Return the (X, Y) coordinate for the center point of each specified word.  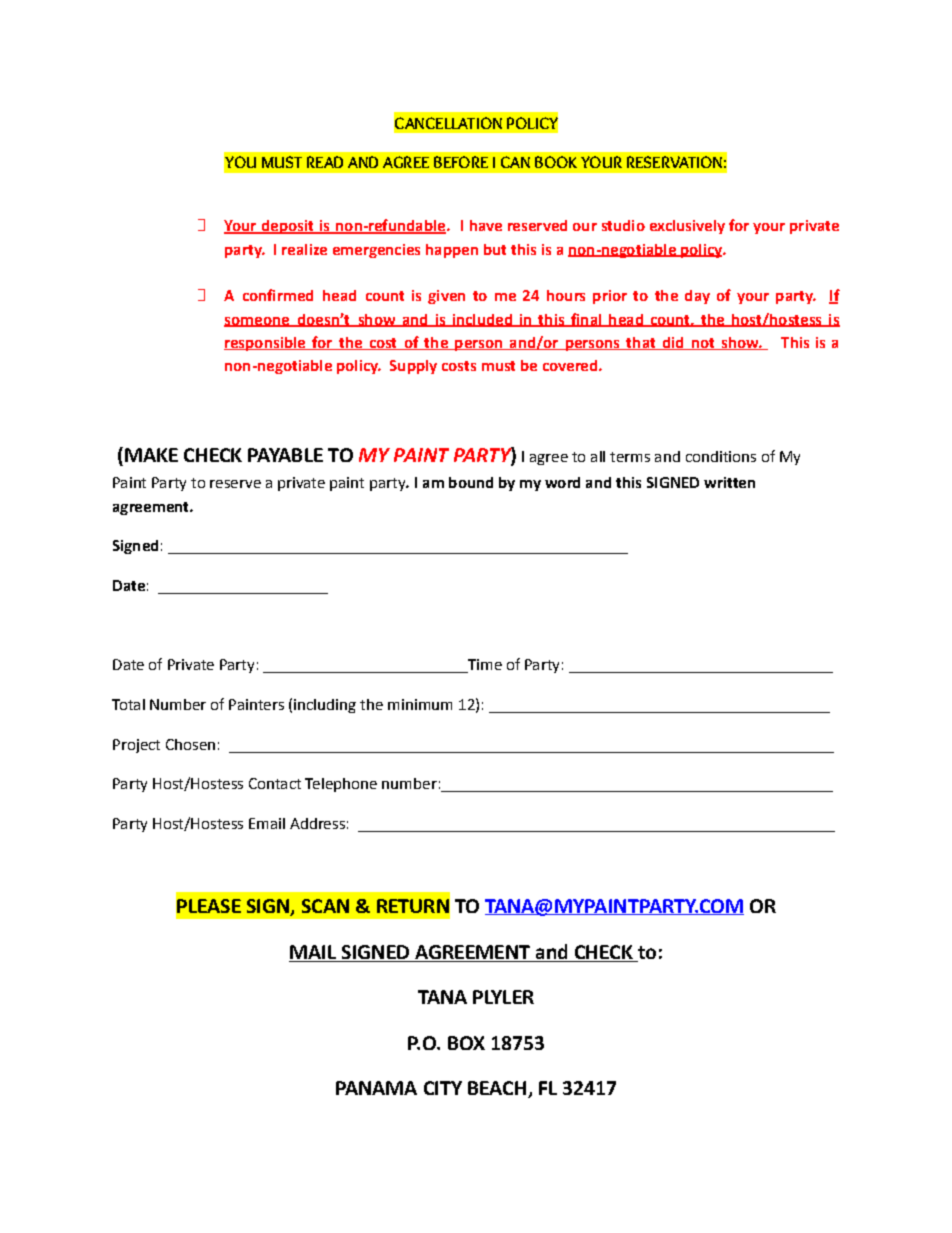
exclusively (687, 227)
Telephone (341, 785)
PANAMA (376, 1088)
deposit (287, 227)
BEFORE (461, 162)
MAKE (151, 455)
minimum (420, 704)
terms (630, 457)
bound (471, 482)
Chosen (190, 744)
